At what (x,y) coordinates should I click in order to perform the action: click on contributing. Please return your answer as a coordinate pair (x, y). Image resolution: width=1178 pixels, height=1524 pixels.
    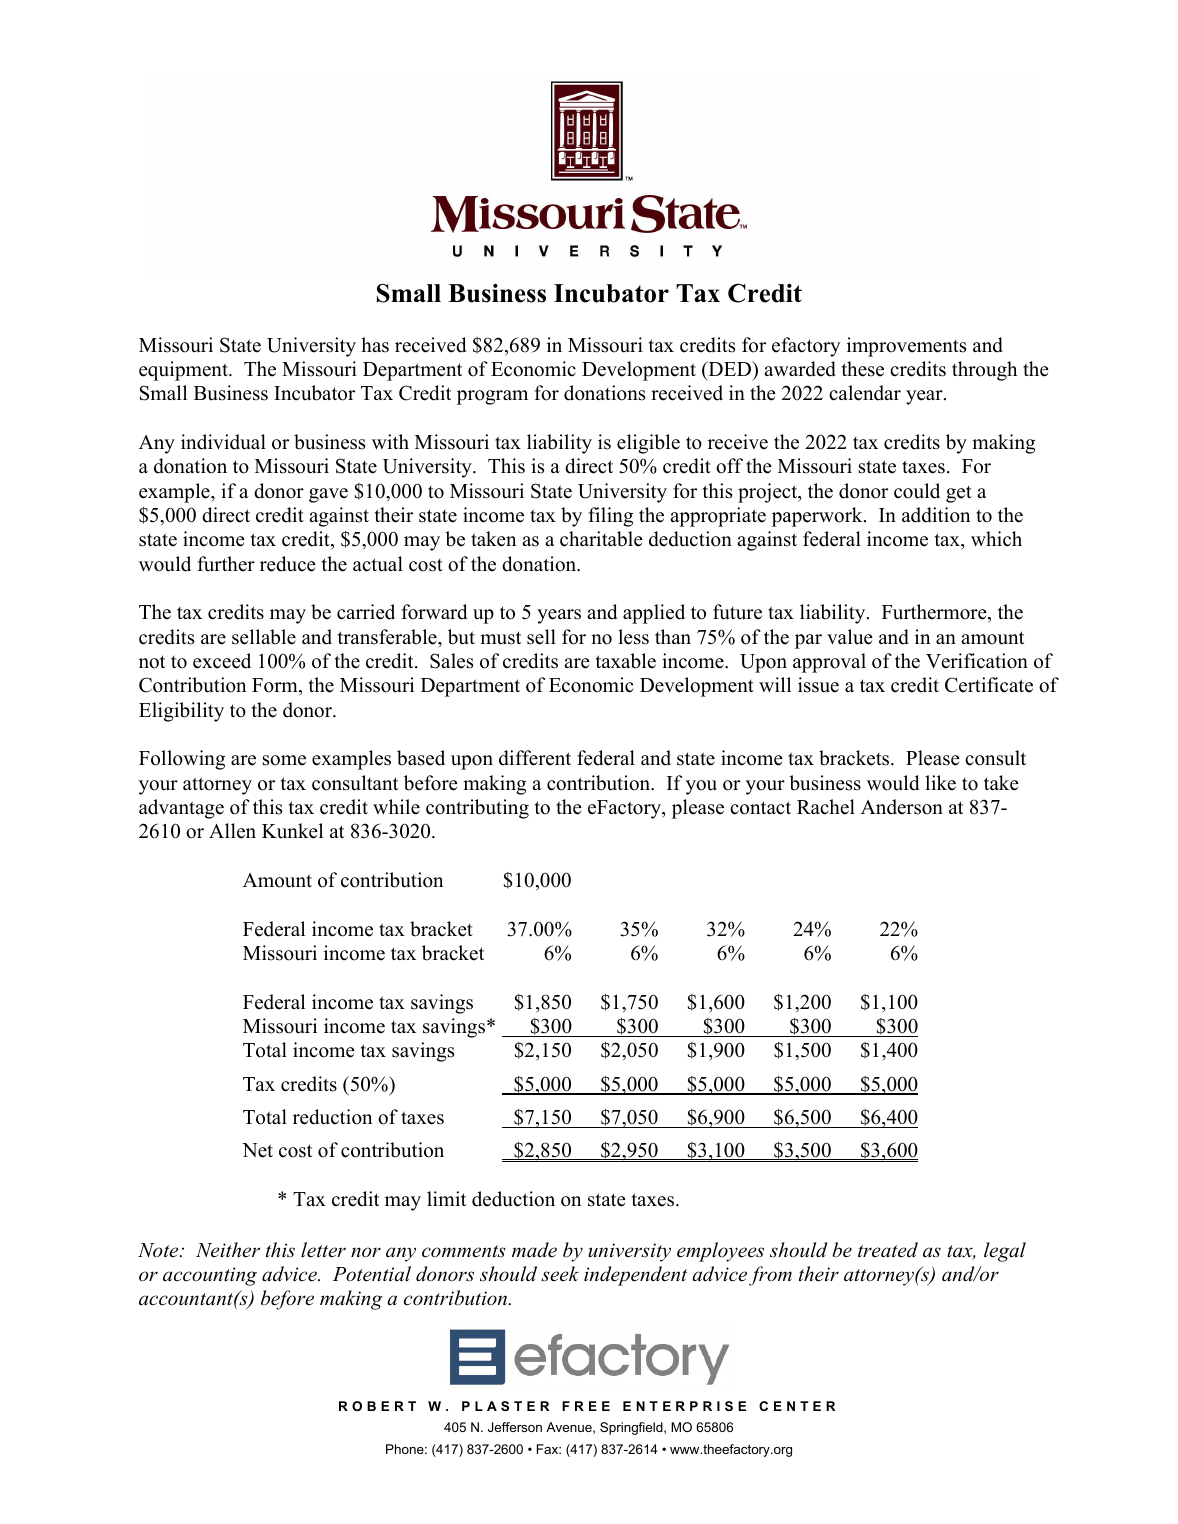
    Looking at the image, I should click on (477, 809).
